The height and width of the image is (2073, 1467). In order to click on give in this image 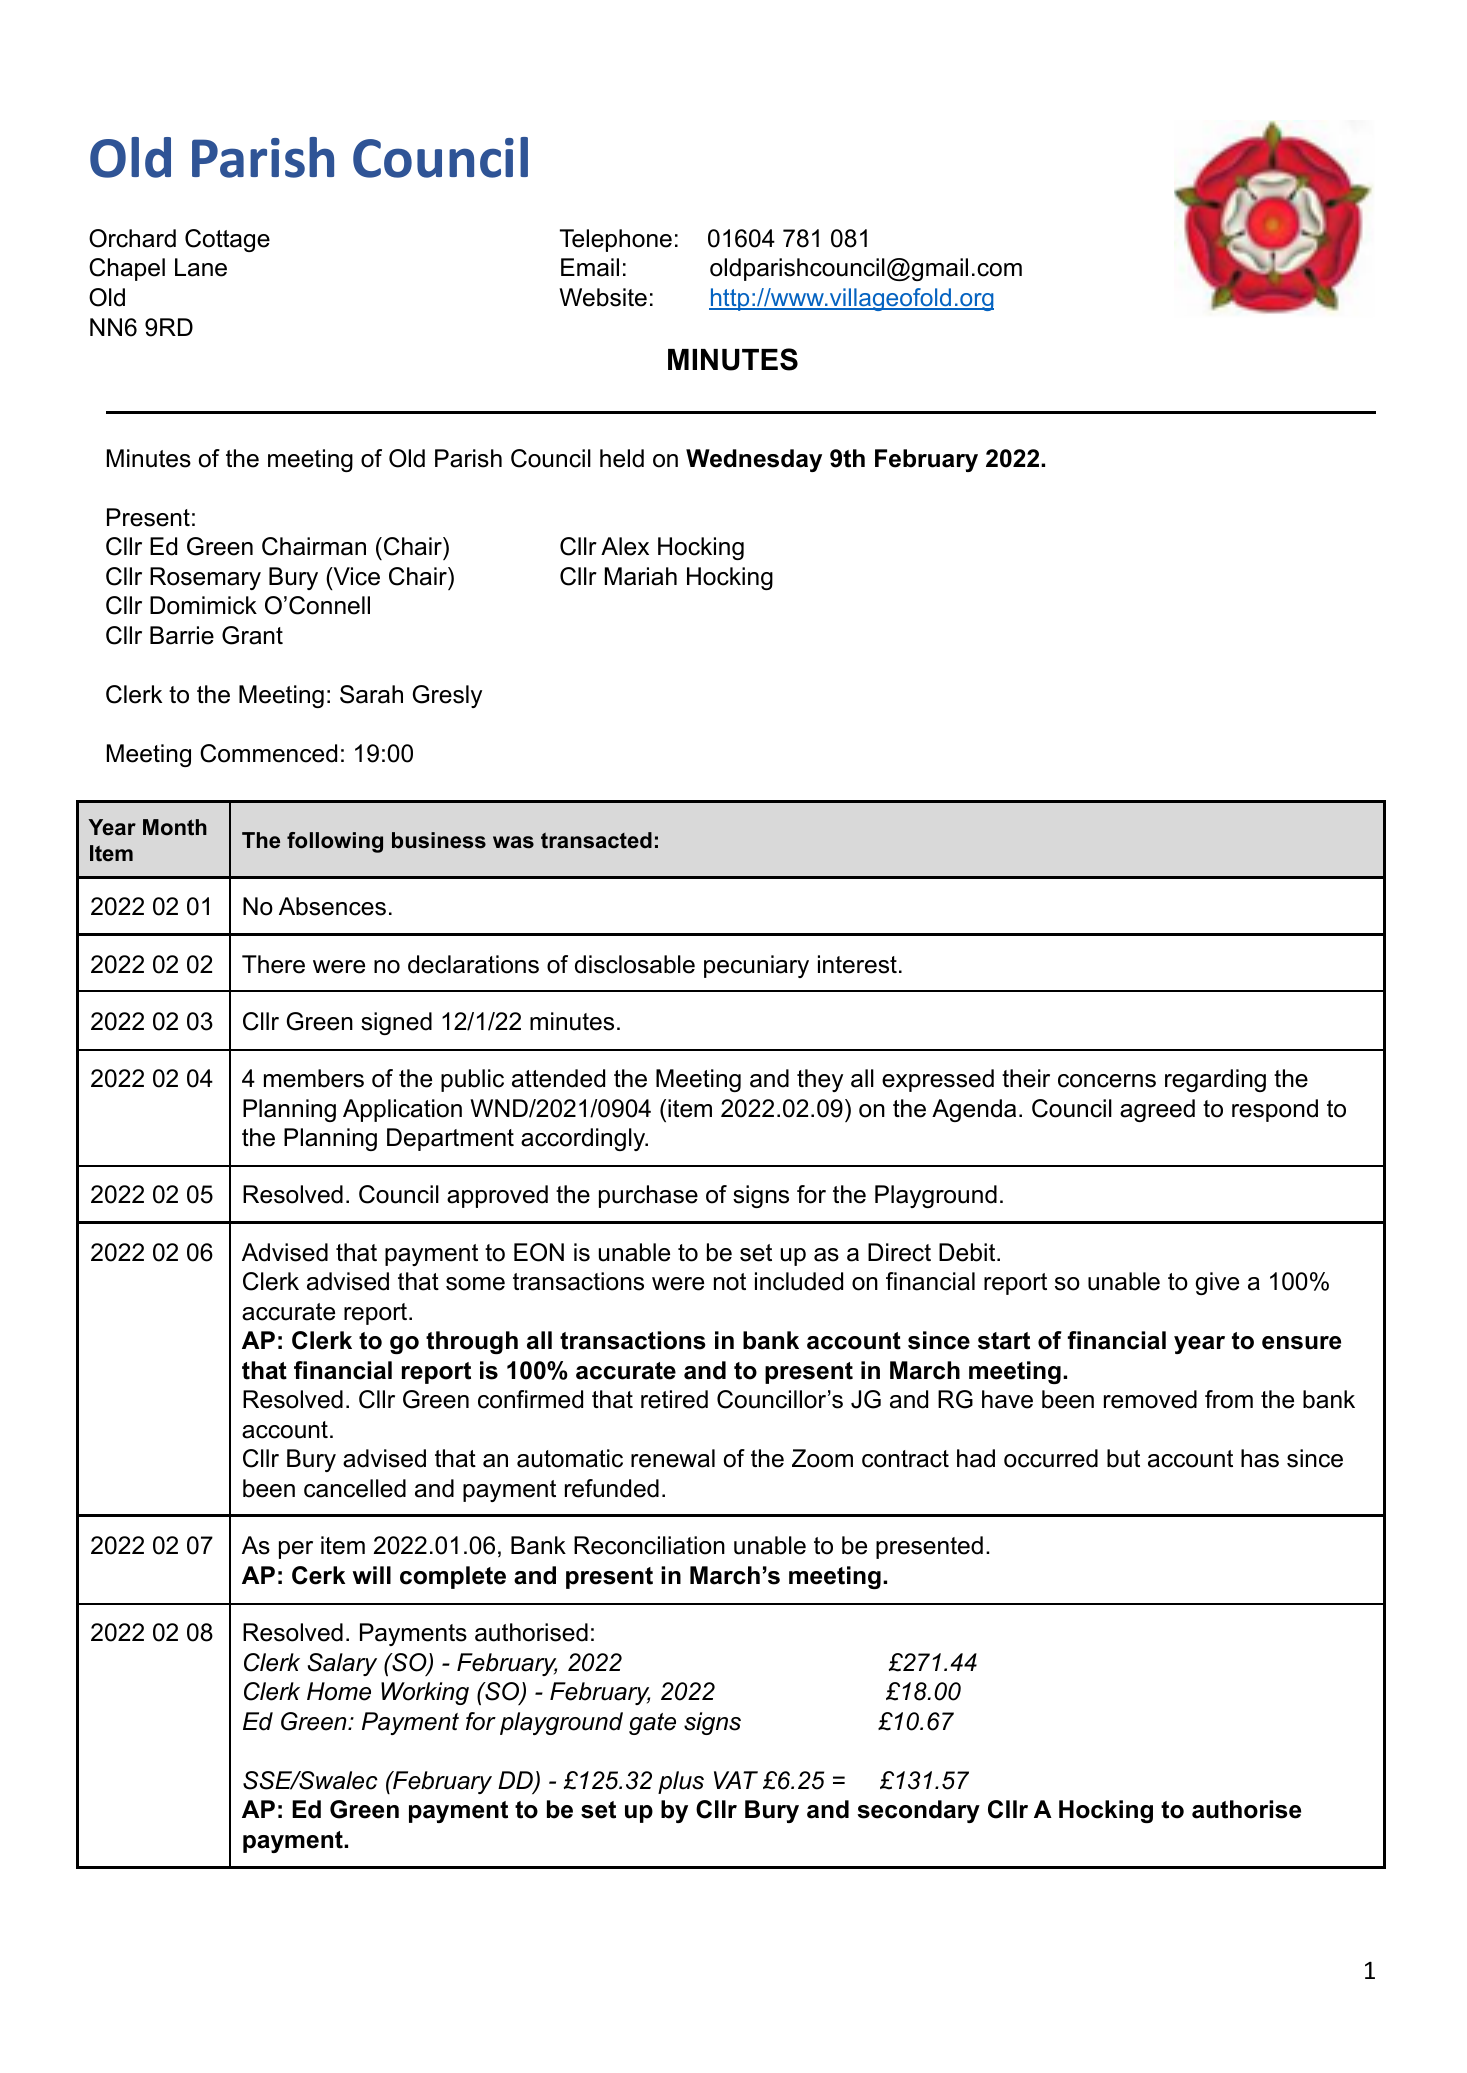, I will do `click(1217, 1283)`.
